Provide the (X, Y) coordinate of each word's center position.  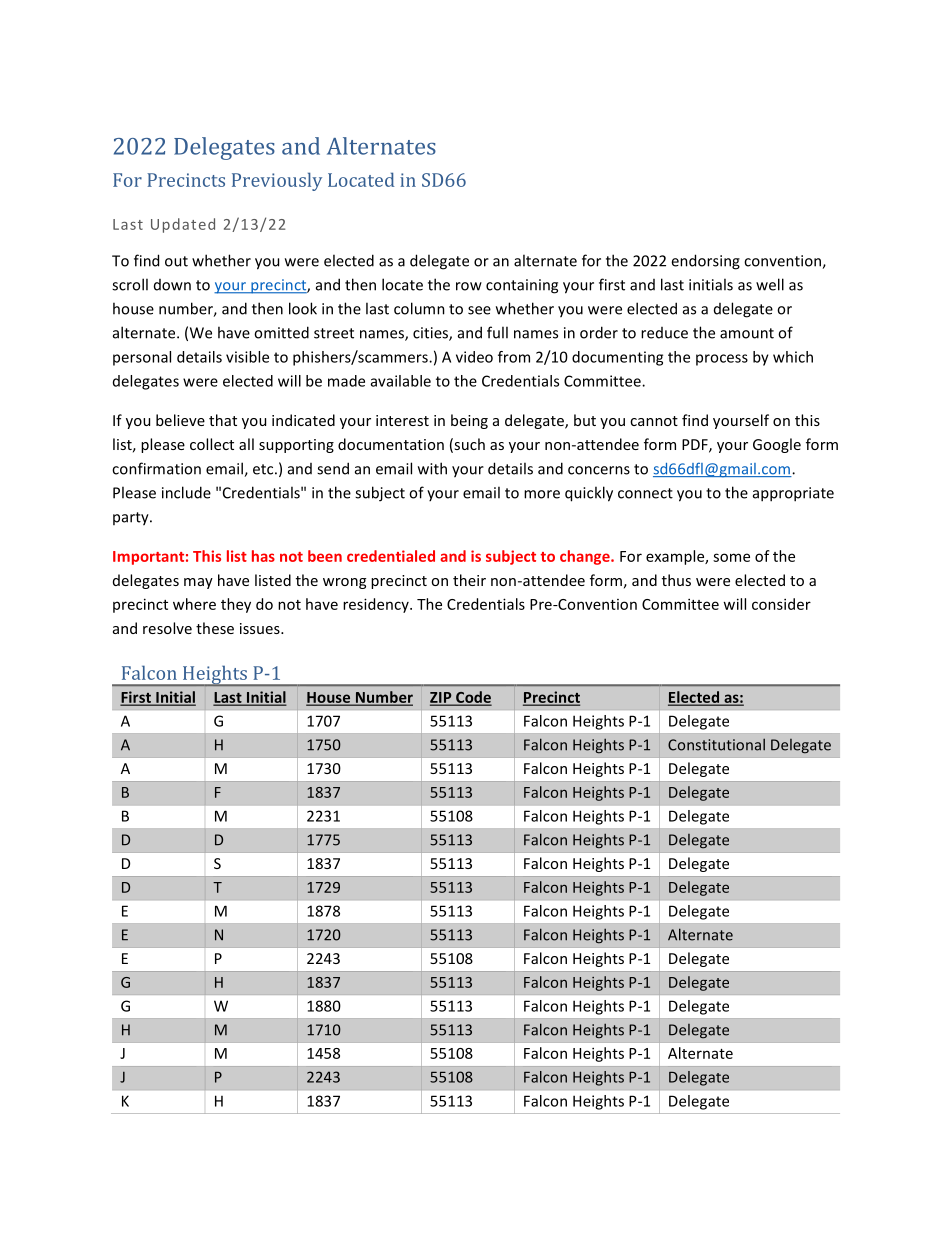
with (432, 468)
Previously (277, 181)
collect (212, 444)
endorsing (705, 262)
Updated (183, 225)
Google (777, 445)
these (215, 628)
